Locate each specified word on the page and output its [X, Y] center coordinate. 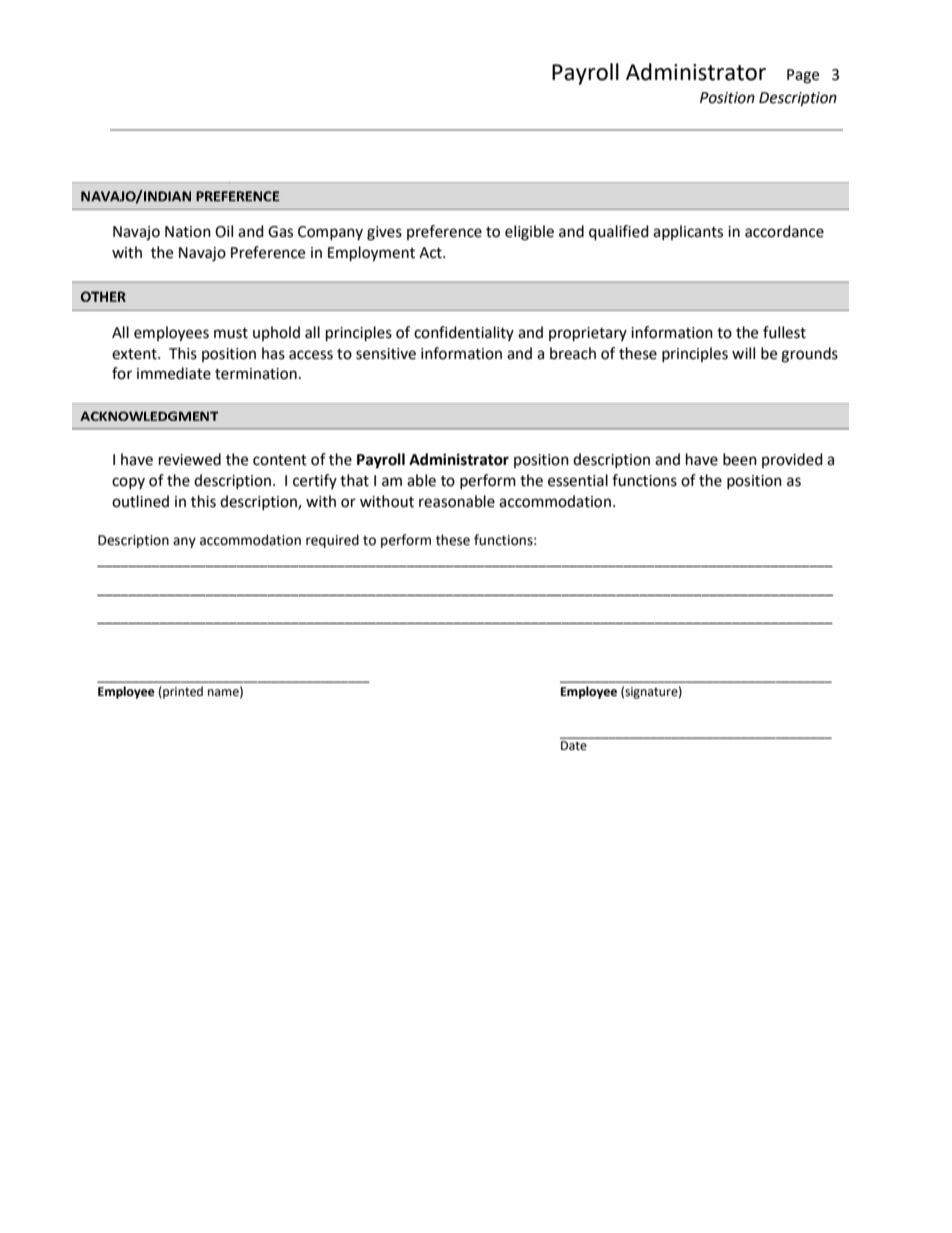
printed [182, 692]
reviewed [190, 459]
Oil [224, 231]
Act [431, 253]
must [231, 333]
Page [803, 76]
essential [578, 480]
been [740, 459]
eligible [529, 233]
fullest [784, 332]
